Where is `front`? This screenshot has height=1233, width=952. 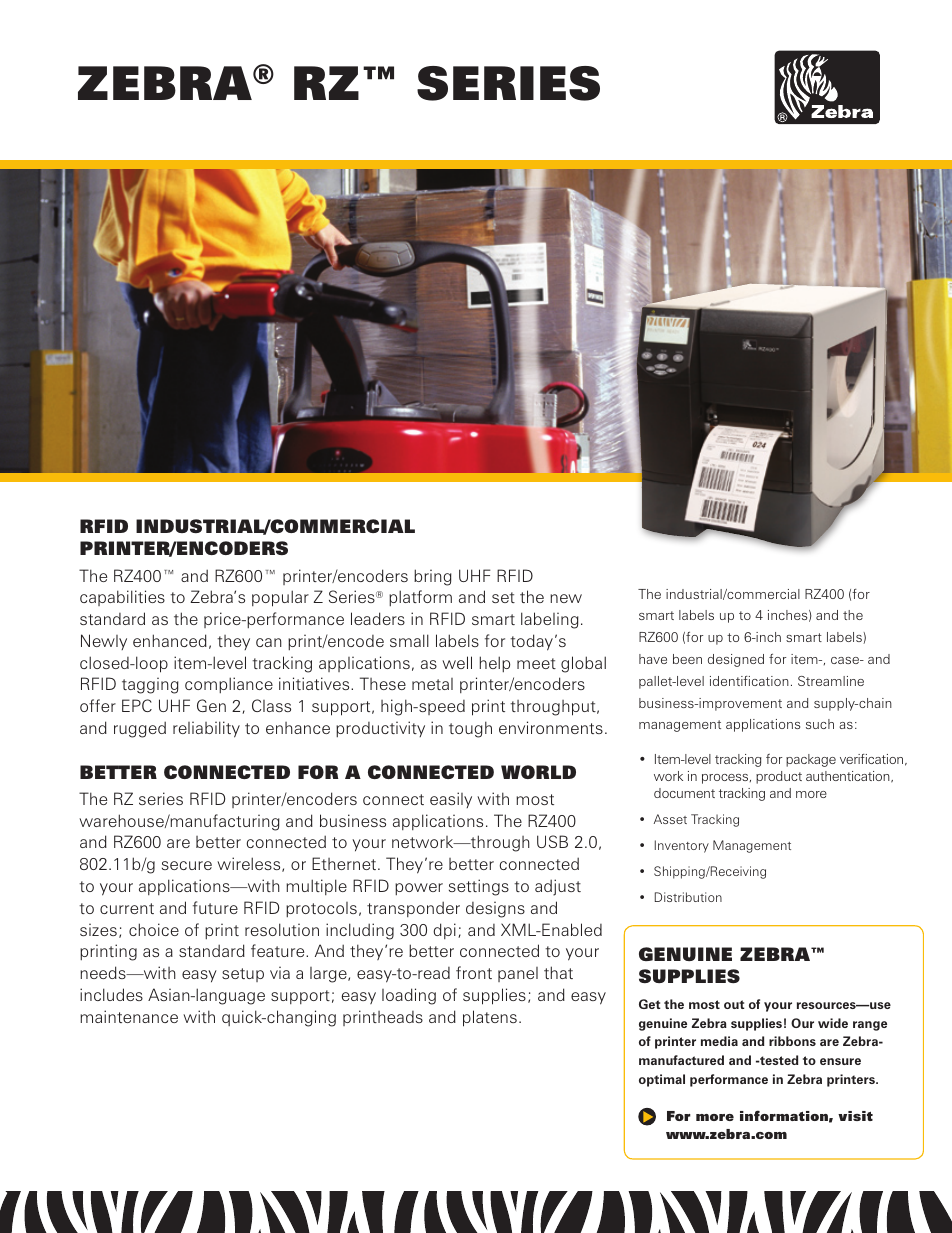
front is located at coordinates (474, 972).
